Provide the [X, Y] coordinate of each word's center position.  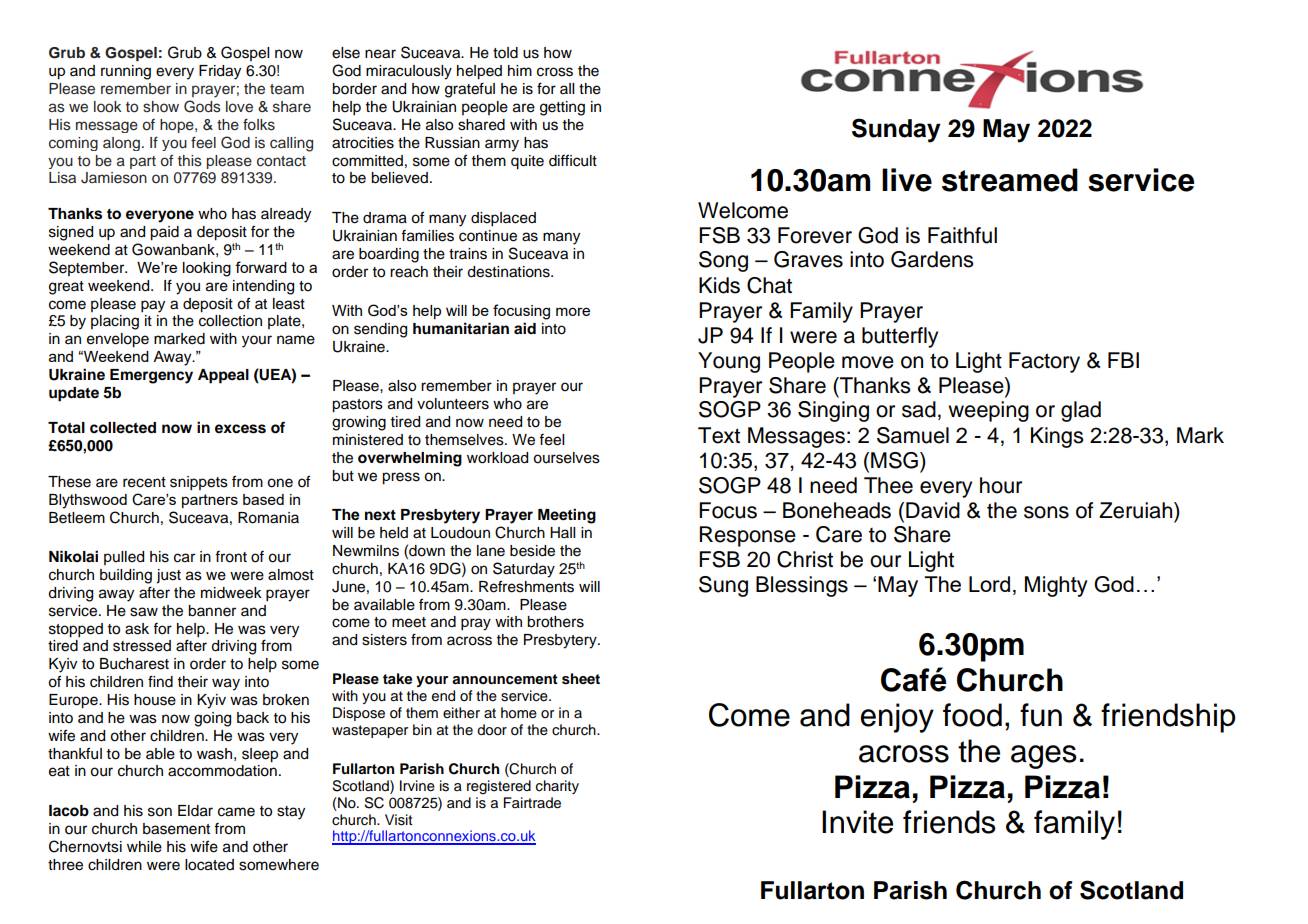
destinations [509, 272]
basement [176, 829]
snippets [199, 483]
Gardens [932, 259]
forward [261, 267]
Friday [220, 72]
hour [1001, 485]
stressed [142, 646]
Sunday [896, 130]
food [972, 715]
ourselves [566, 458]
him [520, 70]
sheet [581, 679]
